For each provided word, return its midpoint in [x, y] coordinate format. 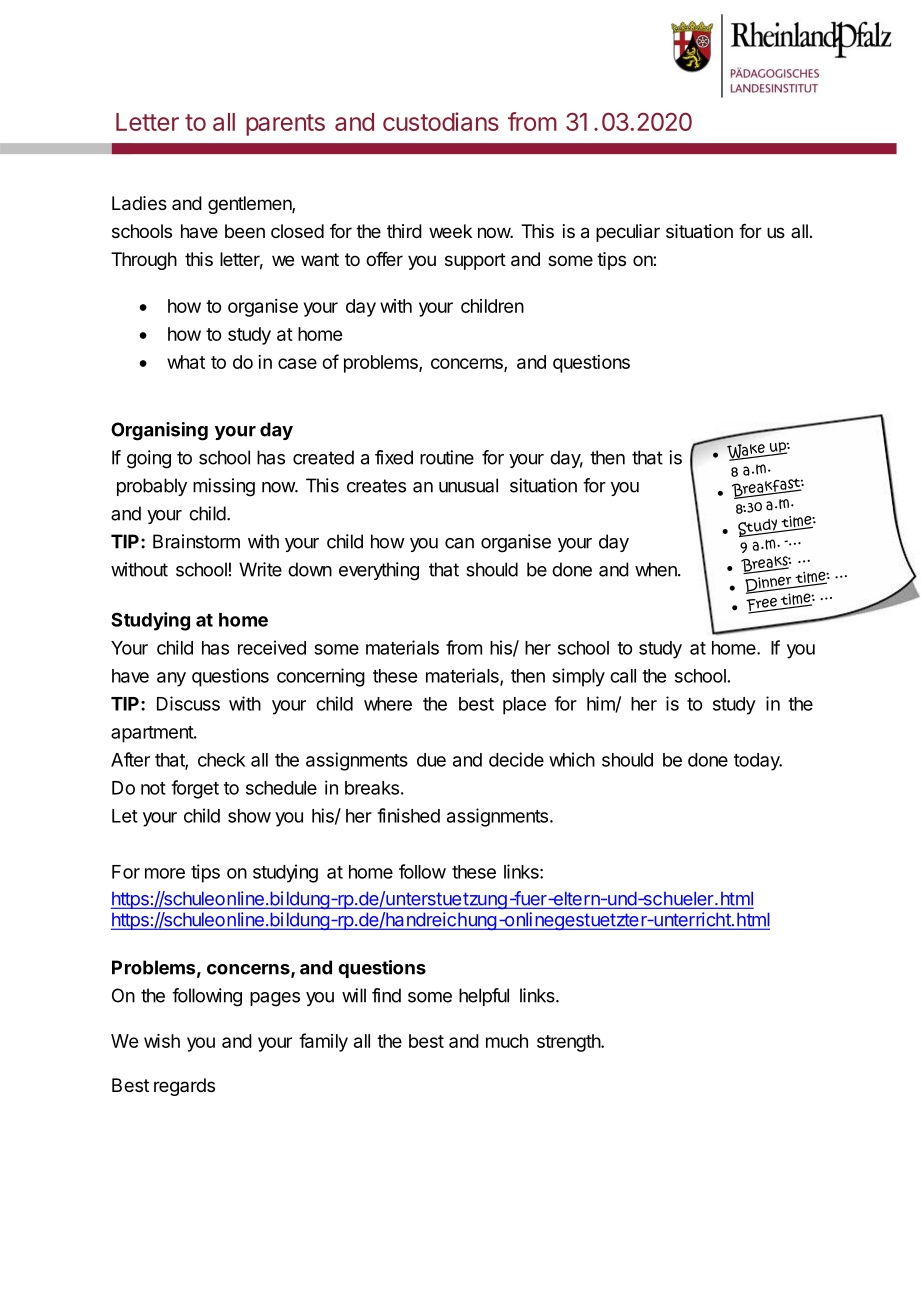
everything [379, 571]
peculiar [628, 233]
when [657, 569]
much [507, 1041]
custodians [441, 121]
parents [285, 125]
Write [260, 569]
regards [184, 1087]
